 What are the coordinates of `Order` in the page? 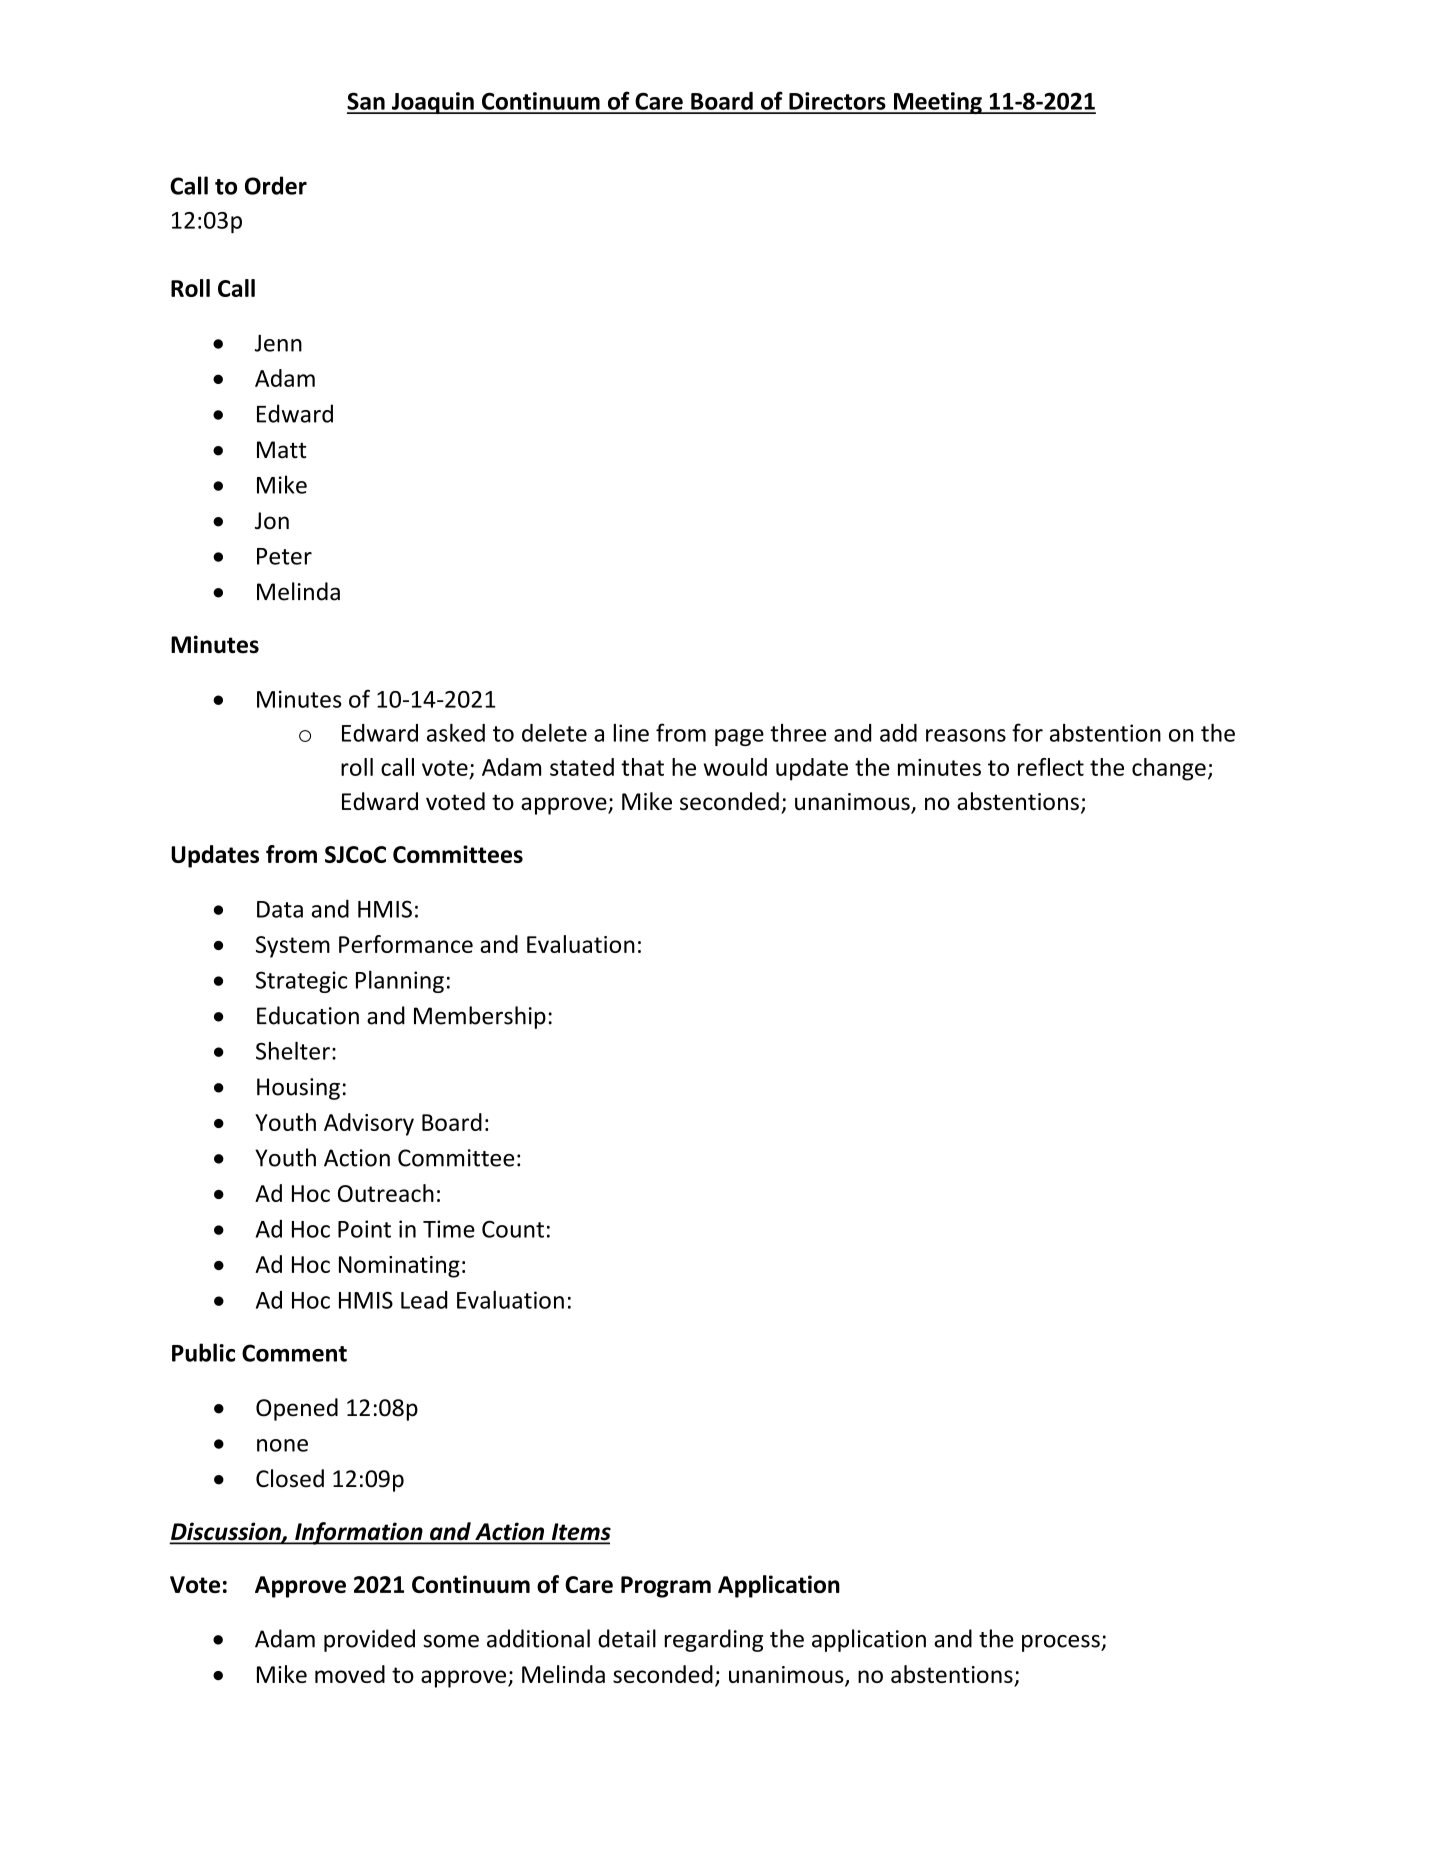 It's located at (276, 185).
